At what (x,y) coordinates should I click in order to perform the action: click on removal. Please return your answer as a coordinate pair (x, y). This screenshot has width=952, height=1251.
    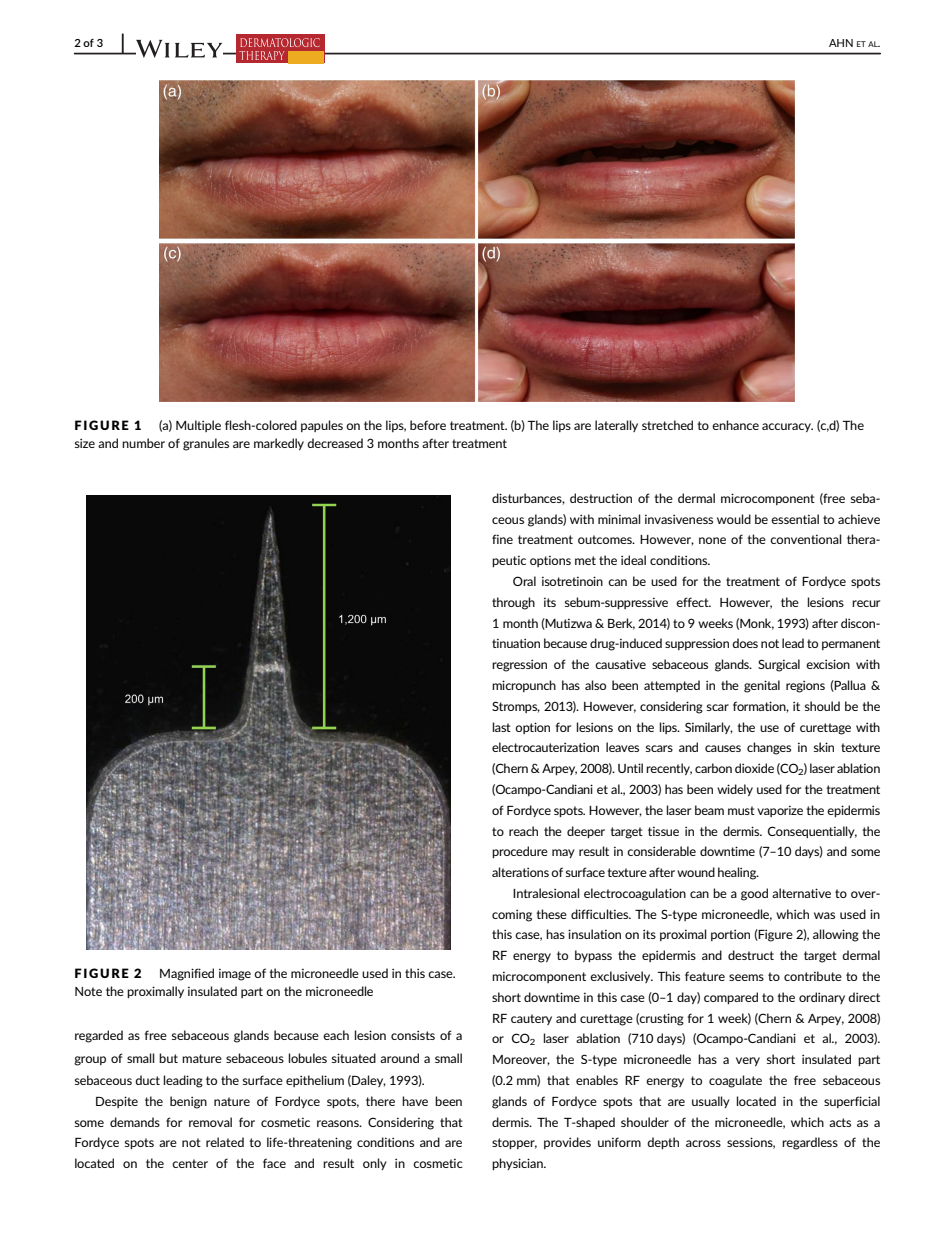
    Looking at the image, I should click on (210, 1122).
